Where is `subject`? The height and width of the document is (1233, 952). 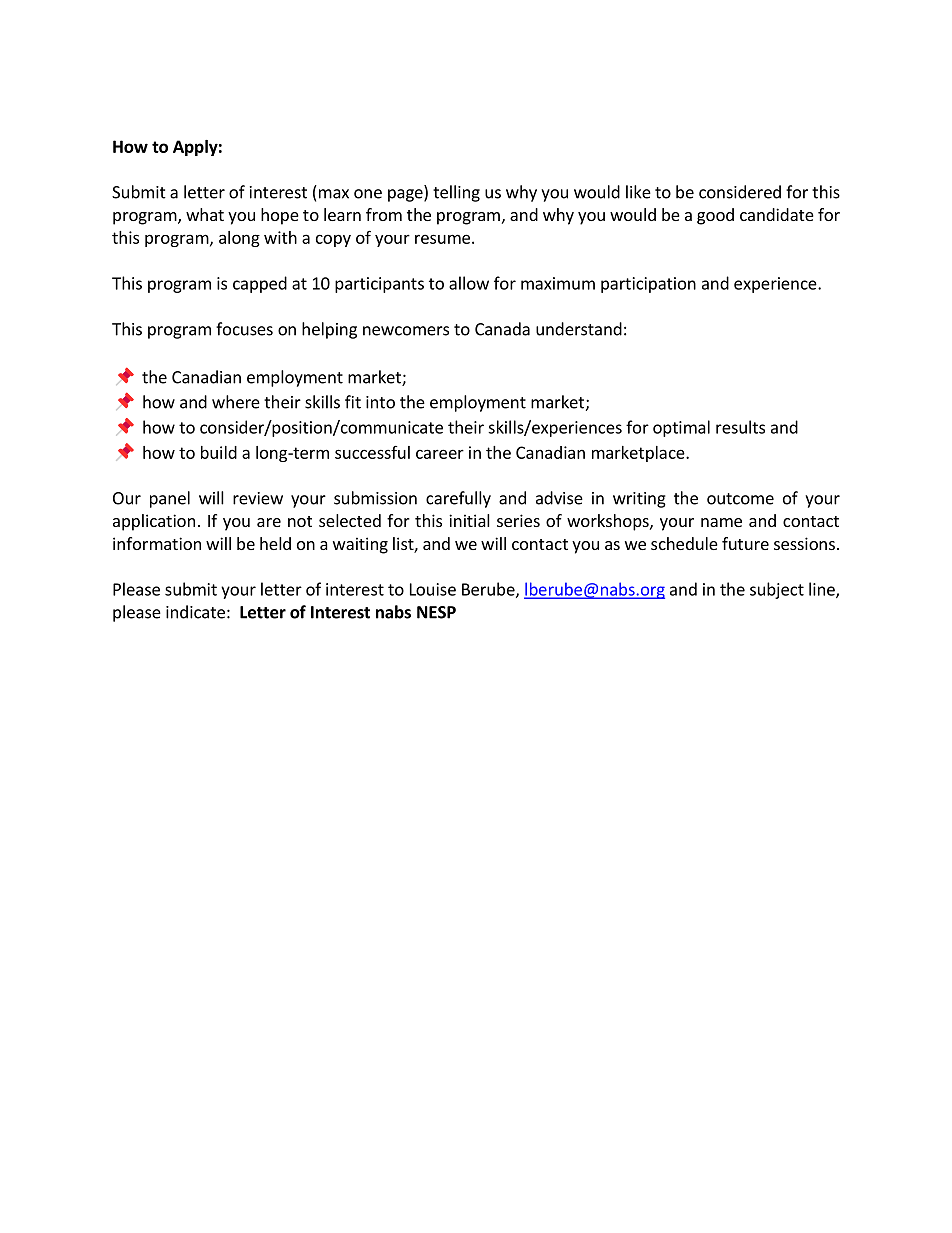
subject is located at coordinates (777, 590).
